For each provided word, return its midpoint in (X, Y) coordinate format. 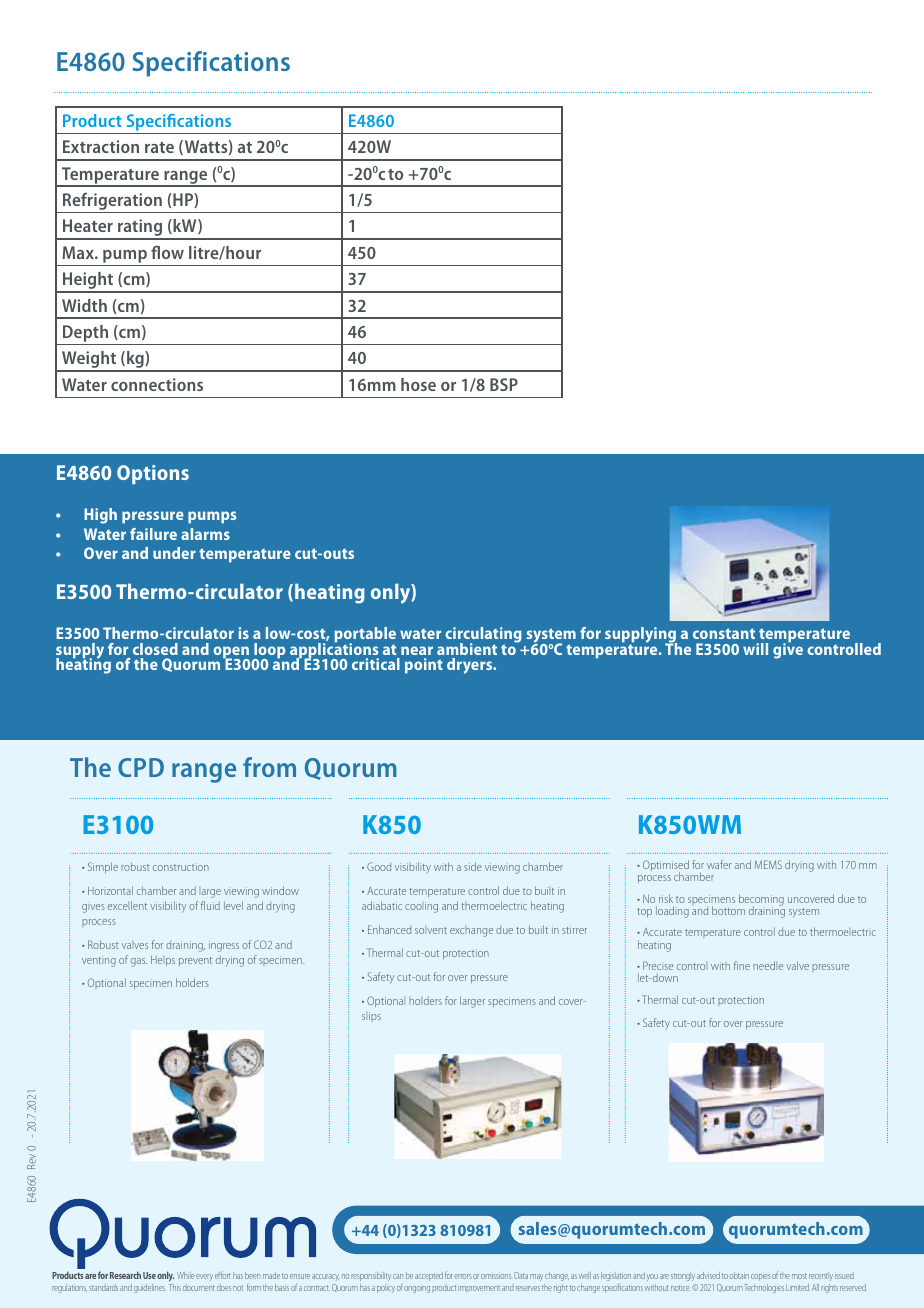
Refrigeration (112, 202)
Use (149, 1275)
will (755, 649)
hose (418, 384)
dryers (471, 666)
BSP (504, 384)
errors (463, 1276)
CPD (141, 767)
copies (761, 1277)
